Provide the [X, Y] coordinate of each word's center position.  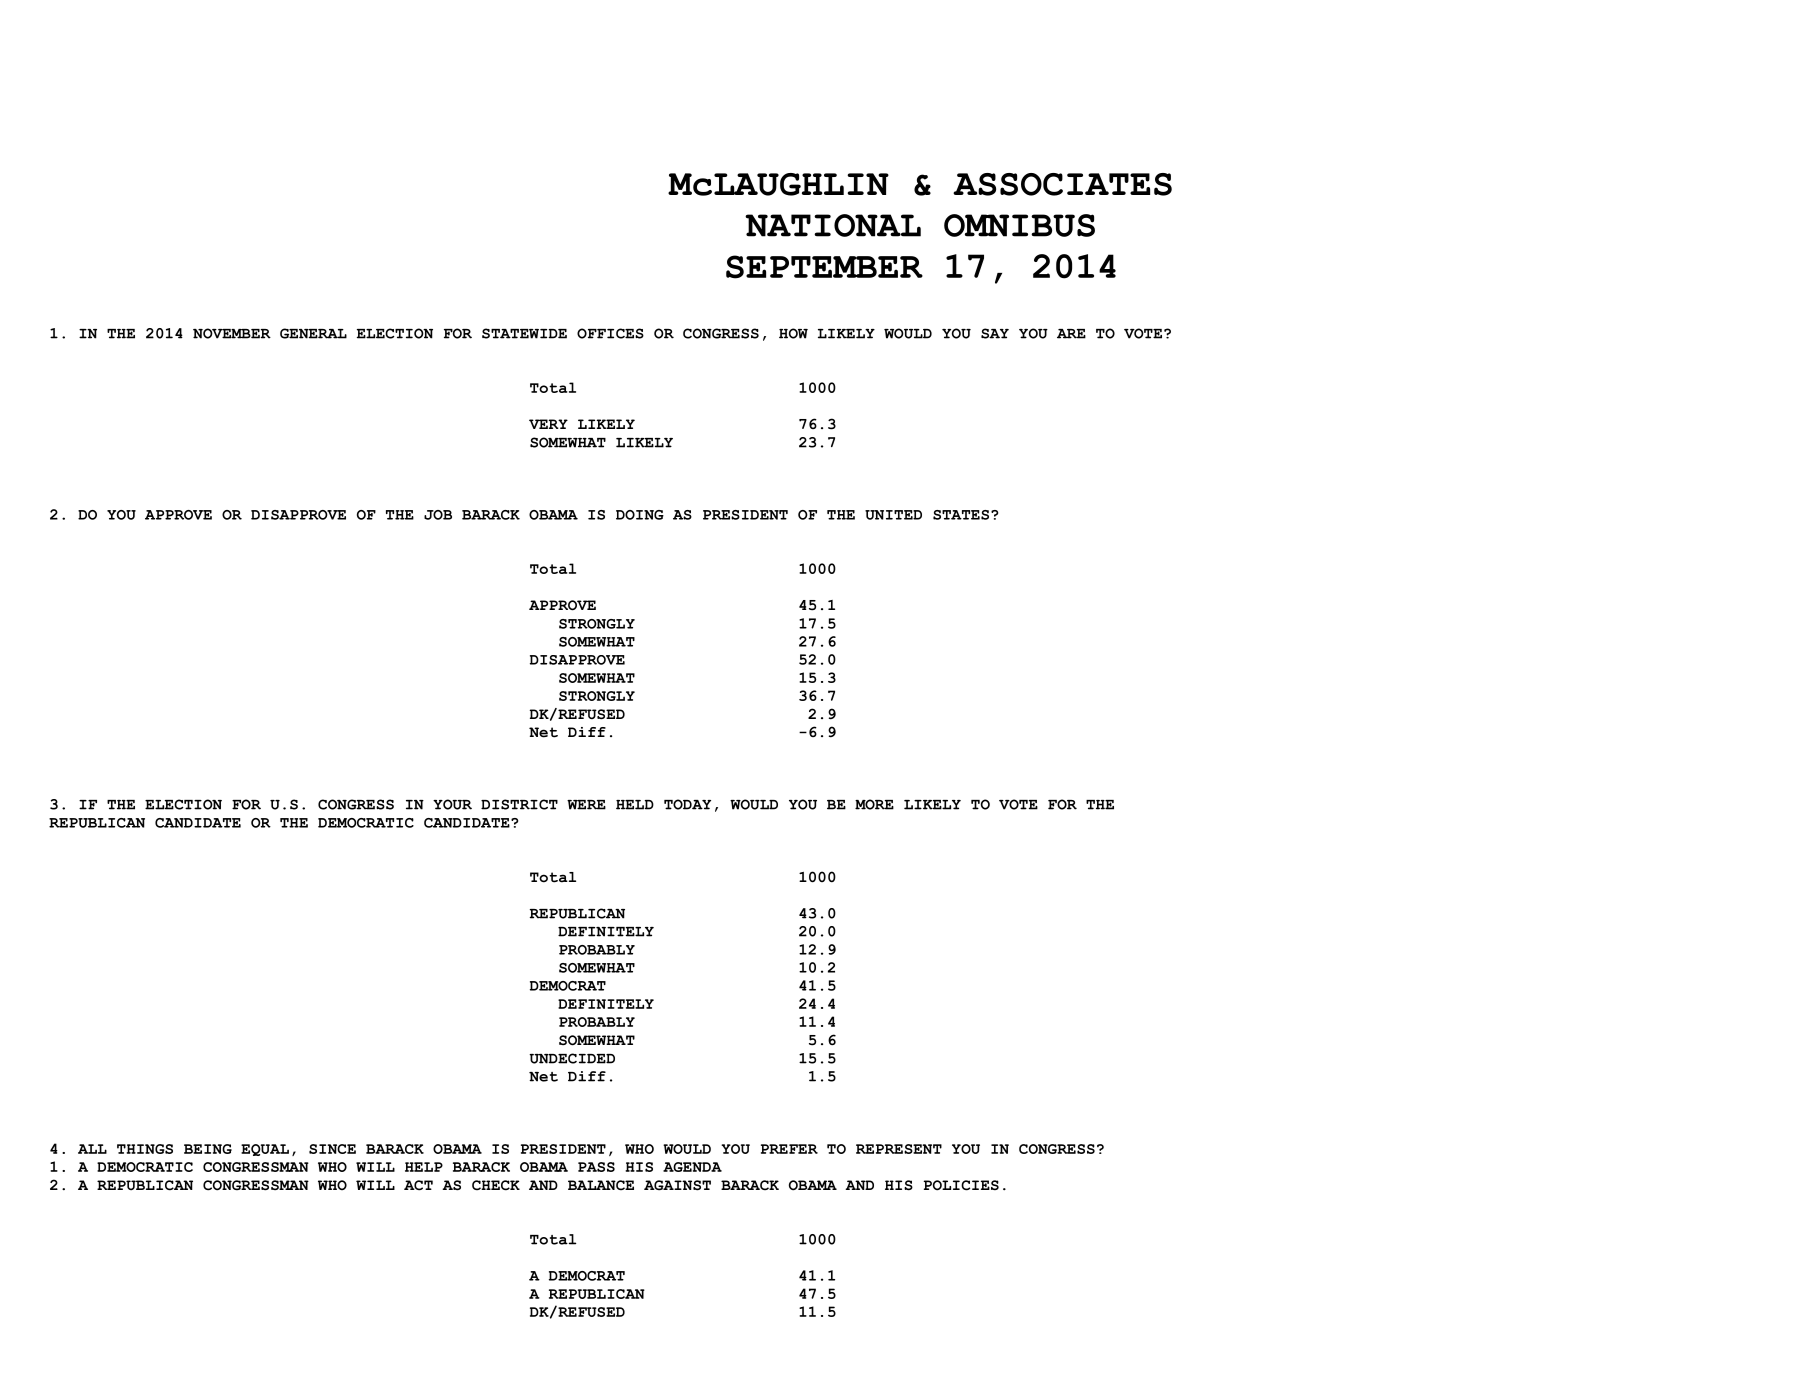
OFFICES [610, 333]
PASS [596, 1167]
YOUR [452, 804]
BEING [208, 1149]
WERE [586, 805]
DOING [640, 515]
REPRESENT [899, 1149]
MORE [874, 804]
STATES [961, 515]
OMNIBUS [1019, 225]
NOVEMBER [232, 333]
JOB [438, 515]
